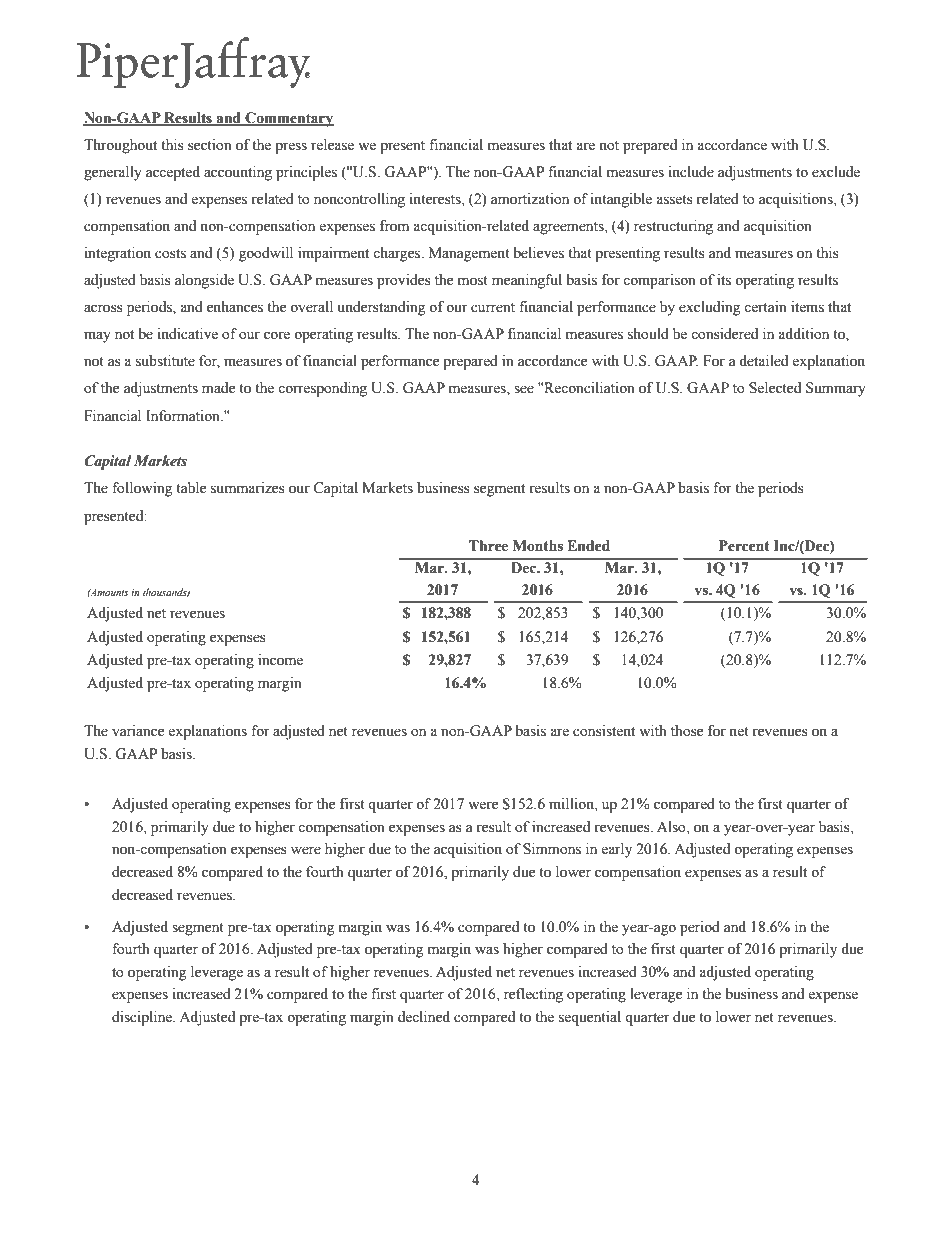 The width and height of the screenshot is (952, 1233). Describe the element at coordinates (424, 1017) in the screenshot. I see `declined` at that location.
